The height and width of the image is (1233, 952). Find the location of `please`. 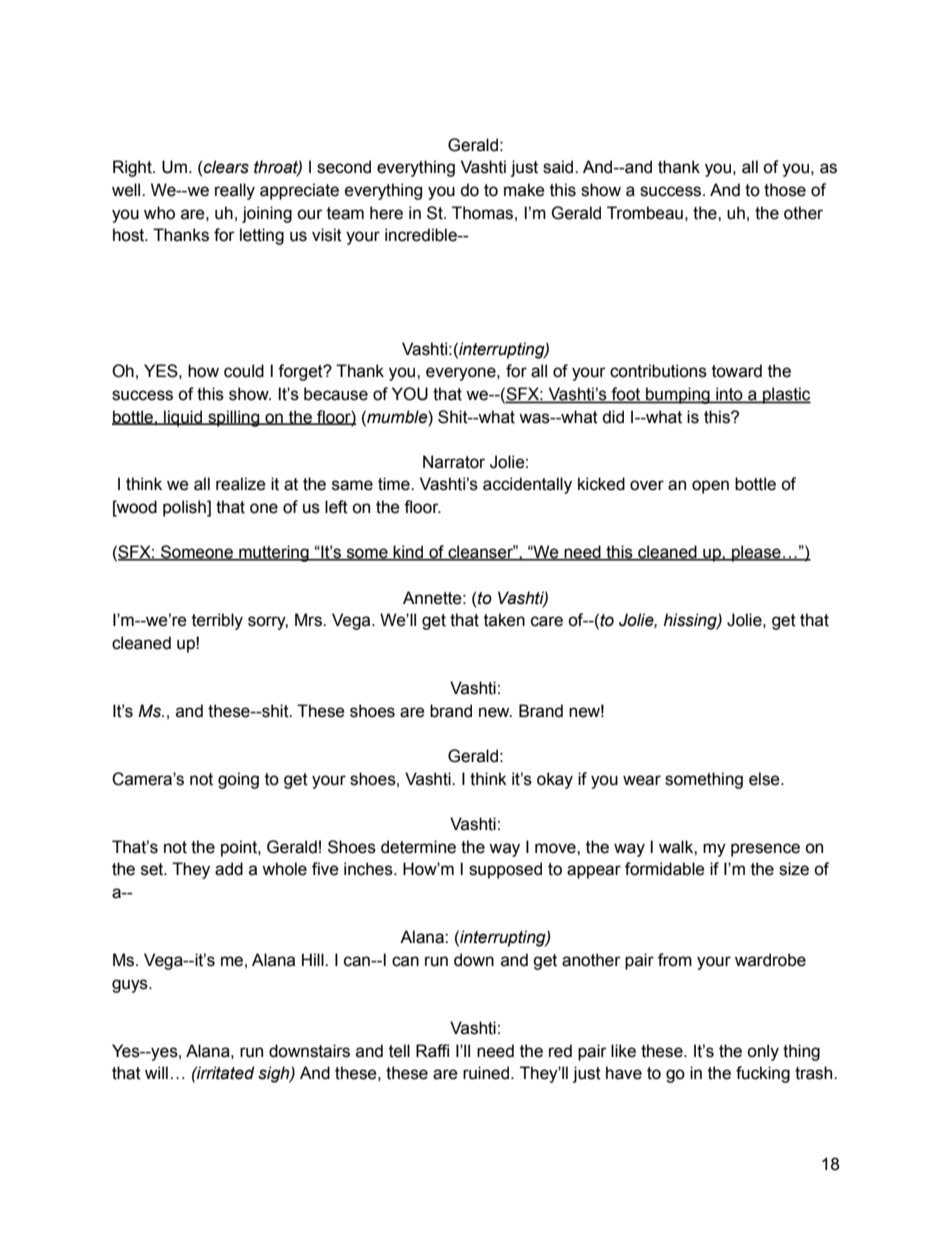

please is located at coordinates (756, 553).
